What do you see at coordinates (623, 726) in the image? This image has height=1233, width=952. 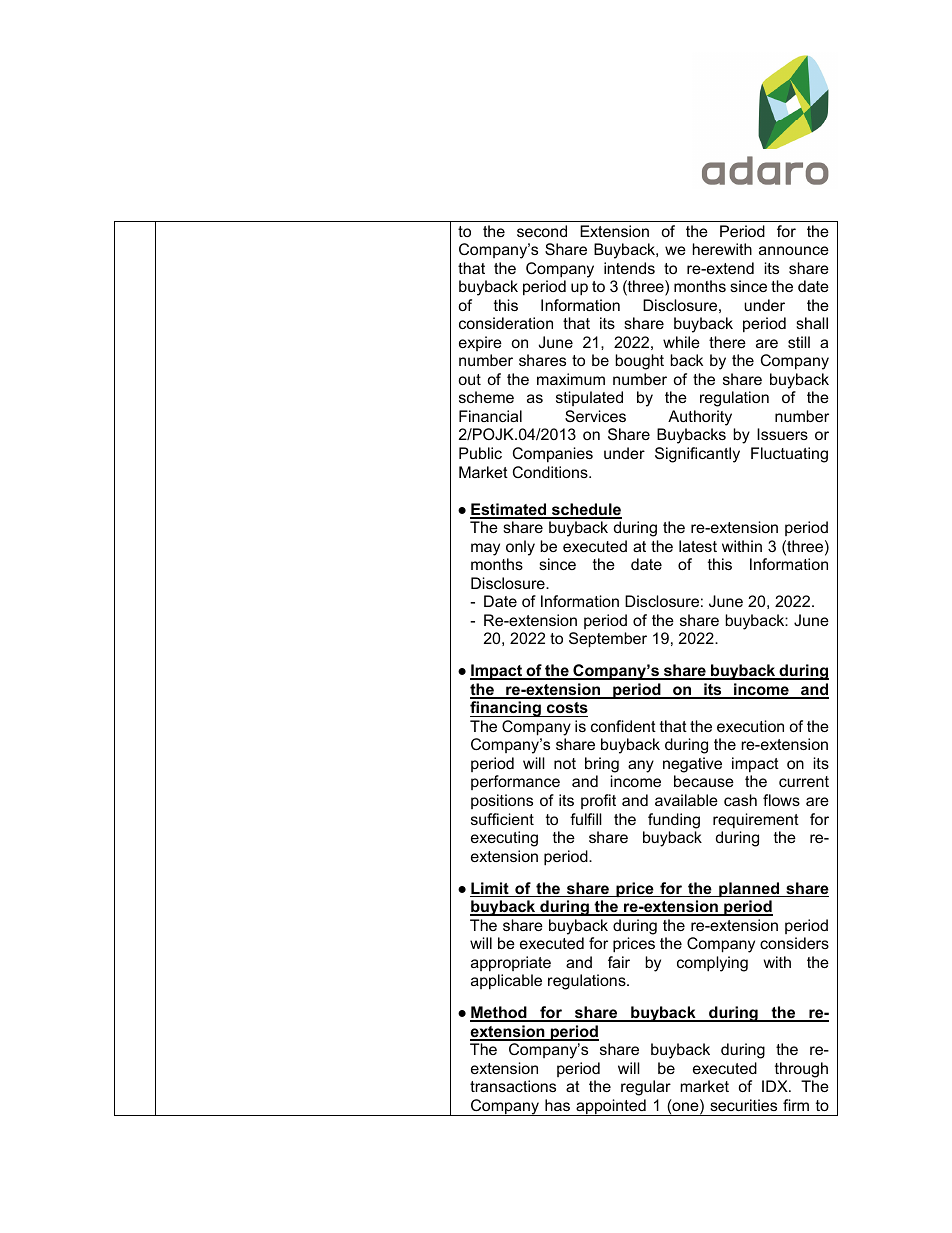 I see `confident` at bounding box center [623, 726].
